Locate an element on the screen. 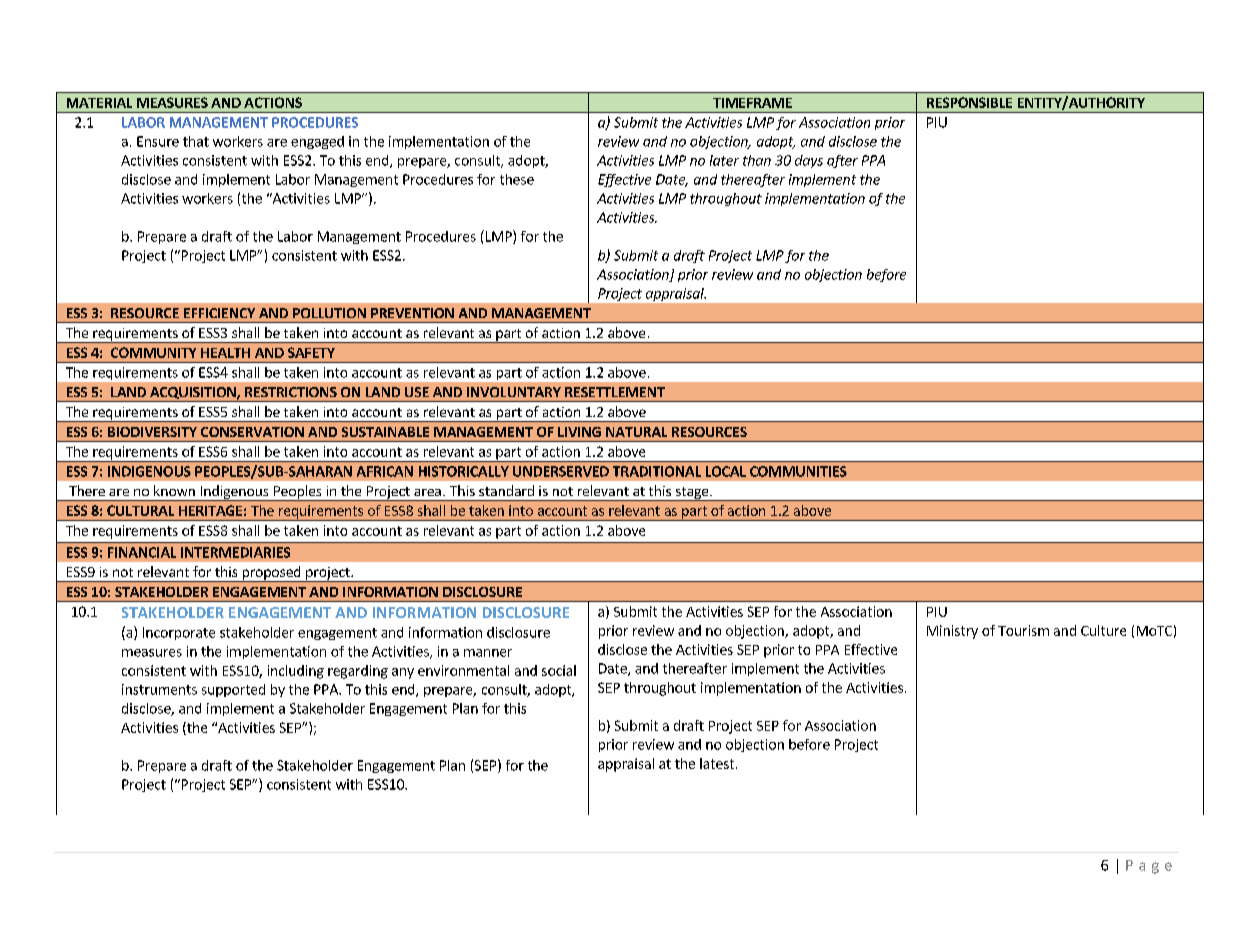  that is located at coordinates (196, 141).
